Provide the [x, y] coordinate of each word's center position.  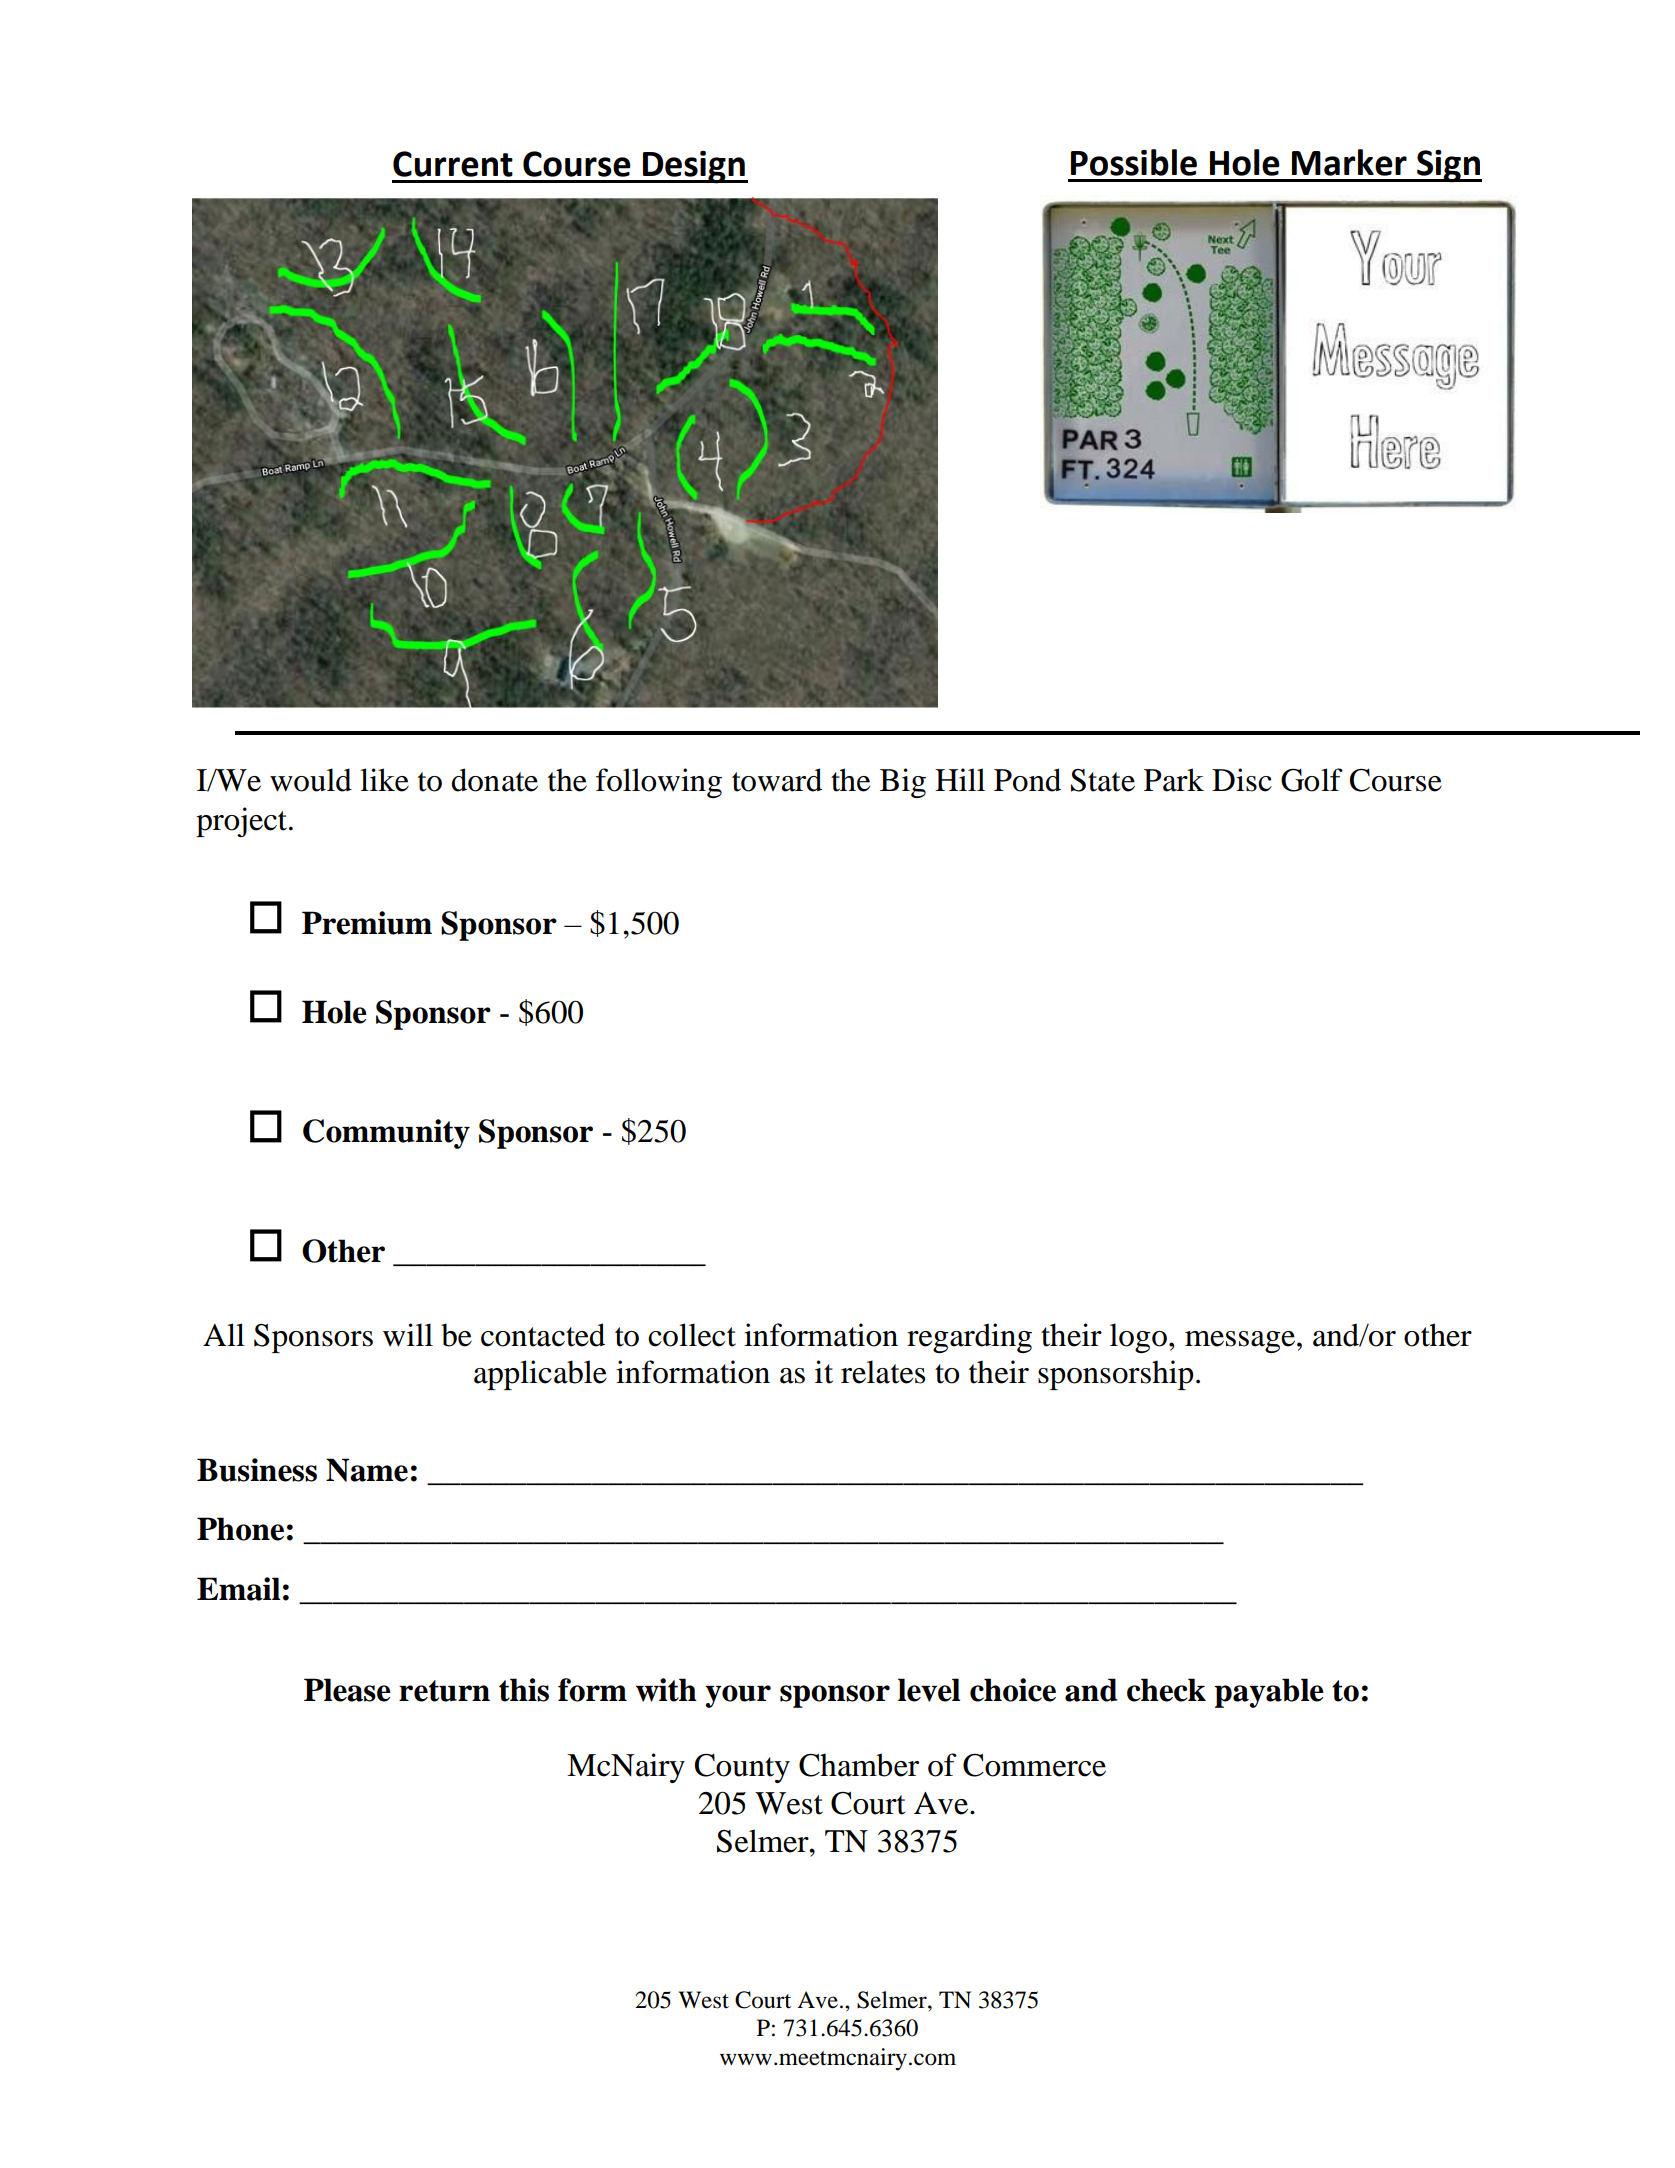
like [384, 780]
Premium [367, 923]
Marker [1349, 162]
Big [903, 783]
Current [453, 164]
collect [692, 1335]
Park [1174, 780]
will [408, 1335]
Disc [1242, 780]
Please [347, 1690]
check [1166, 1690]
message [1241, 1342]
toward [777, 780]
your [738, 1696]
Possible [1134, 162]
